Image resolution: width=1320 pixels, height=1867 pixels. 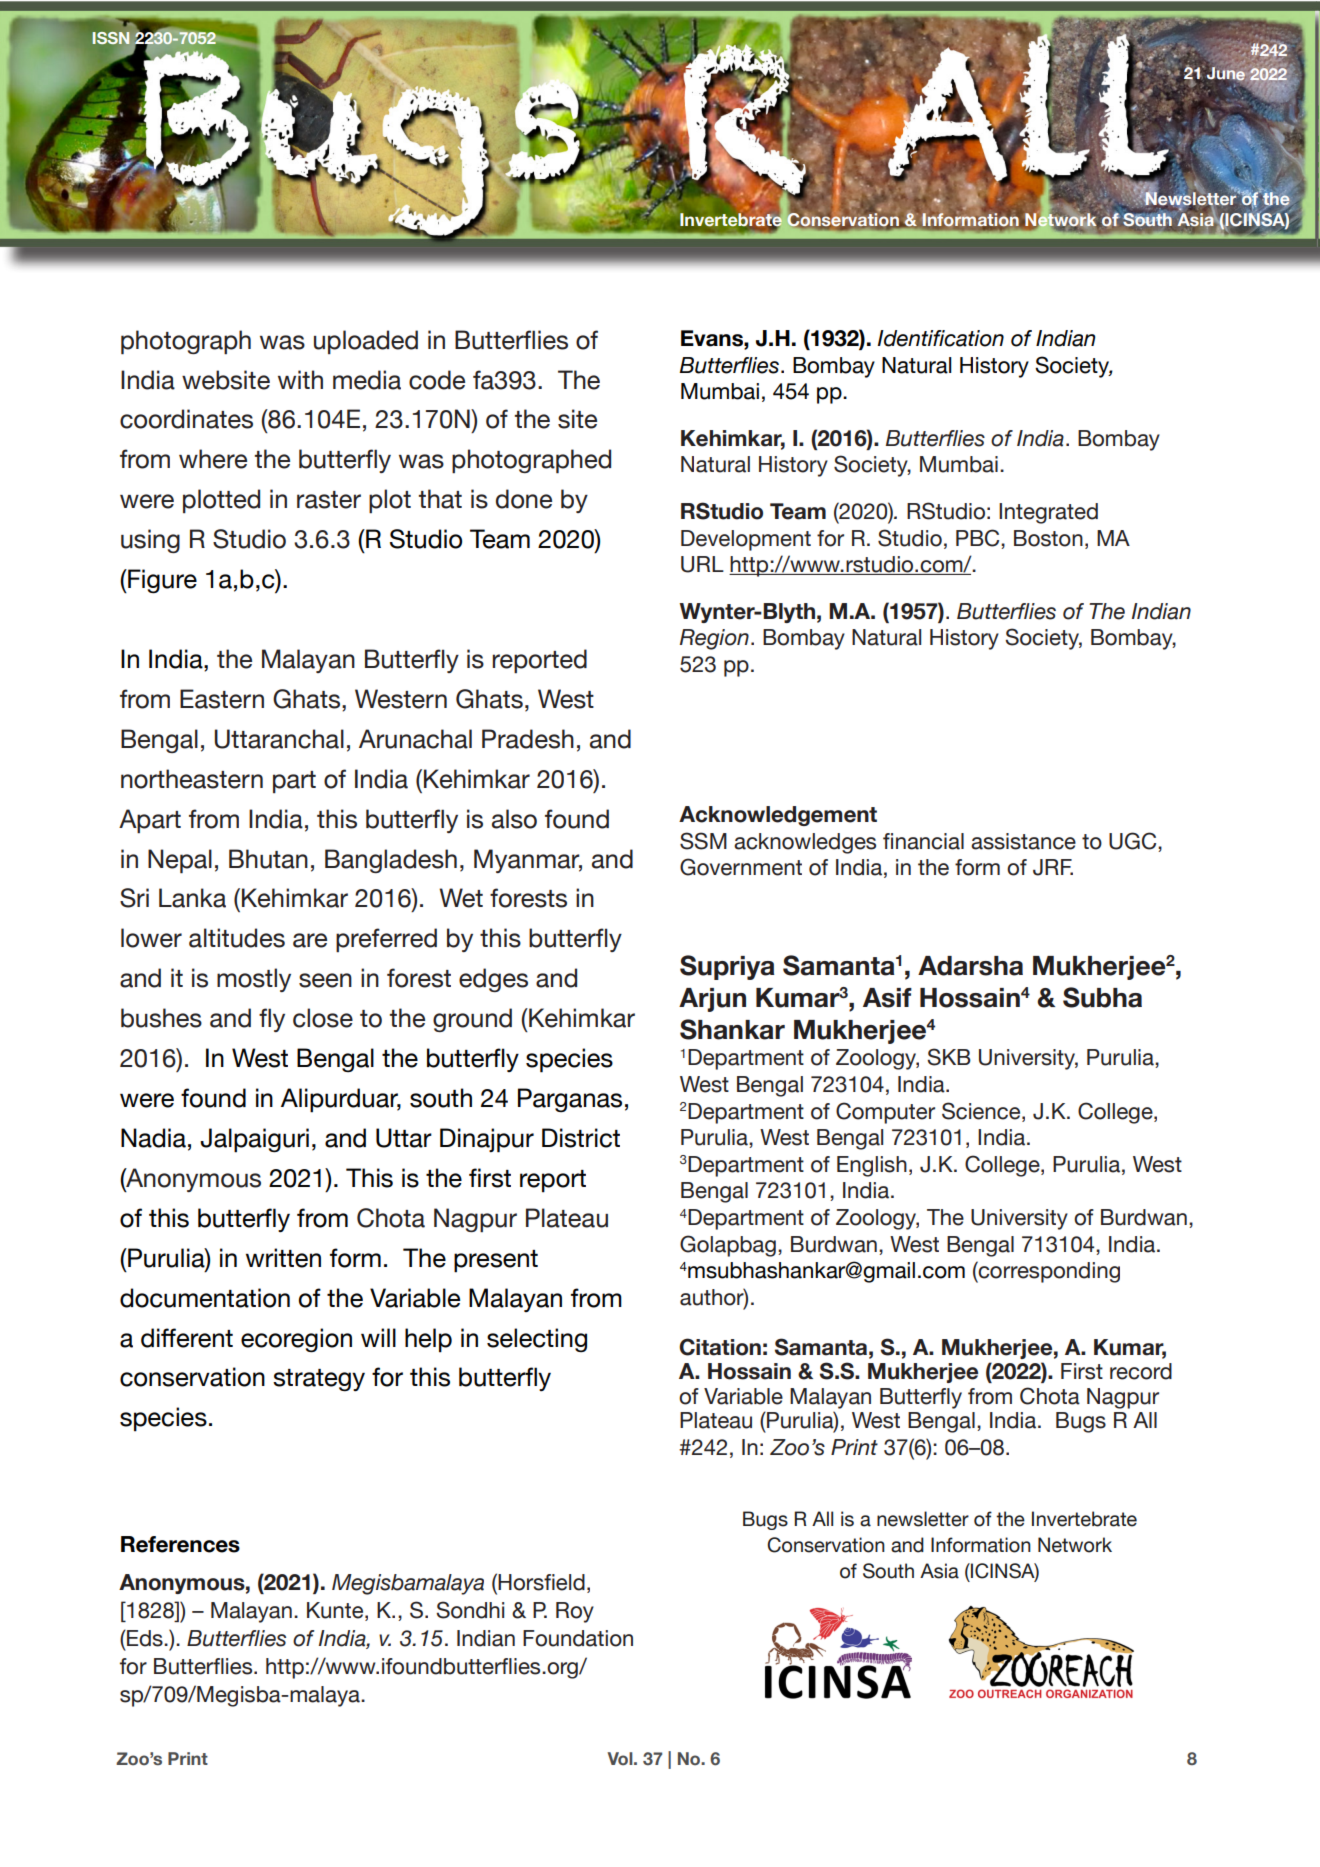 What do you see at coordinates (254, 980) in the page?
I see `mostly` at bounding box center [254, 980].
